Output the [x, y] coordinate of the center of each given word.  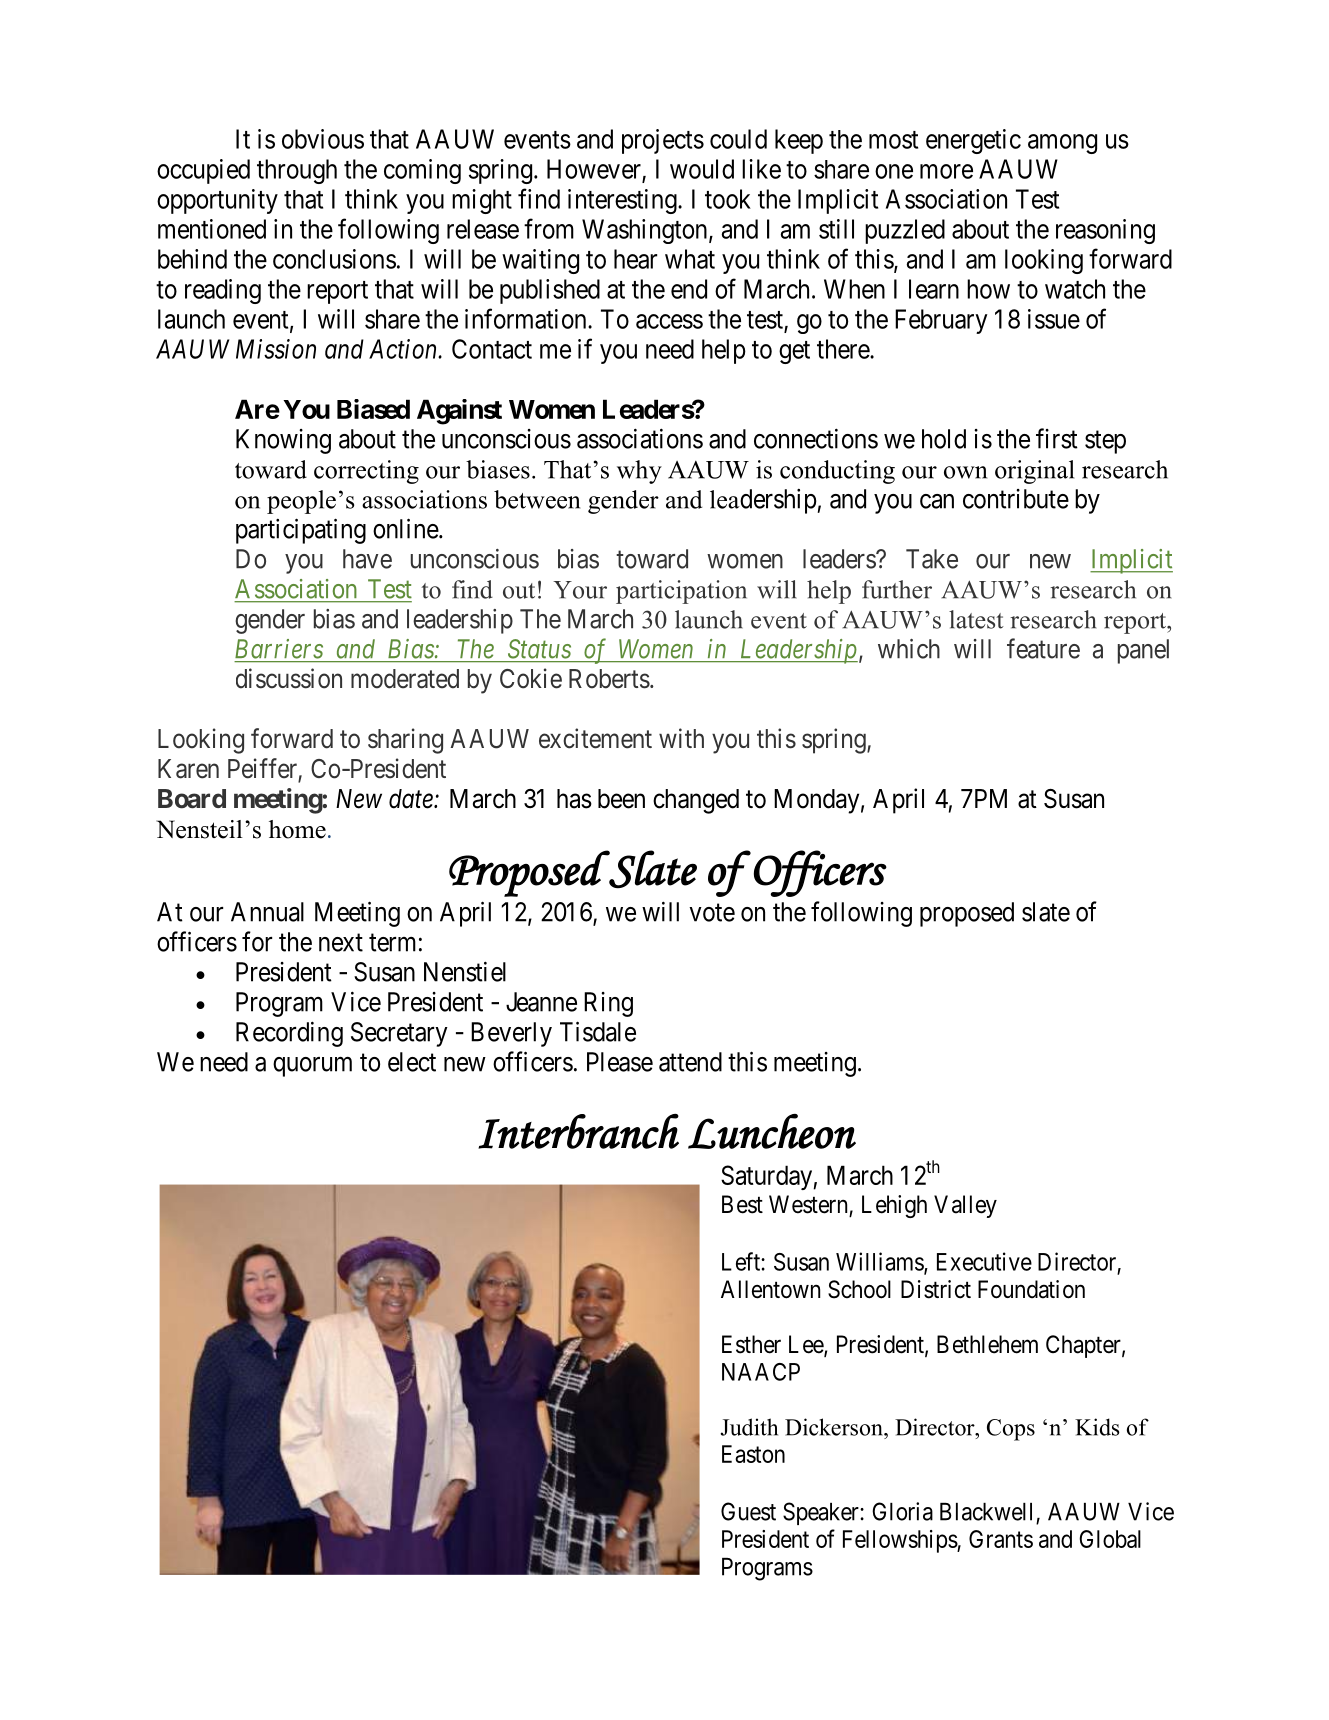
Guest [748, 1511]
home [297, 829]
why [639, 472]
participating [301, 531]
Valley [965, 1206]
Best [742, 1204]
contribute [1016, 499]
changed [696, 801]
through [297, 171]
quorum [312, 1067]
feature [1043, 648]
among [1062, 144]
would [702, 169]
